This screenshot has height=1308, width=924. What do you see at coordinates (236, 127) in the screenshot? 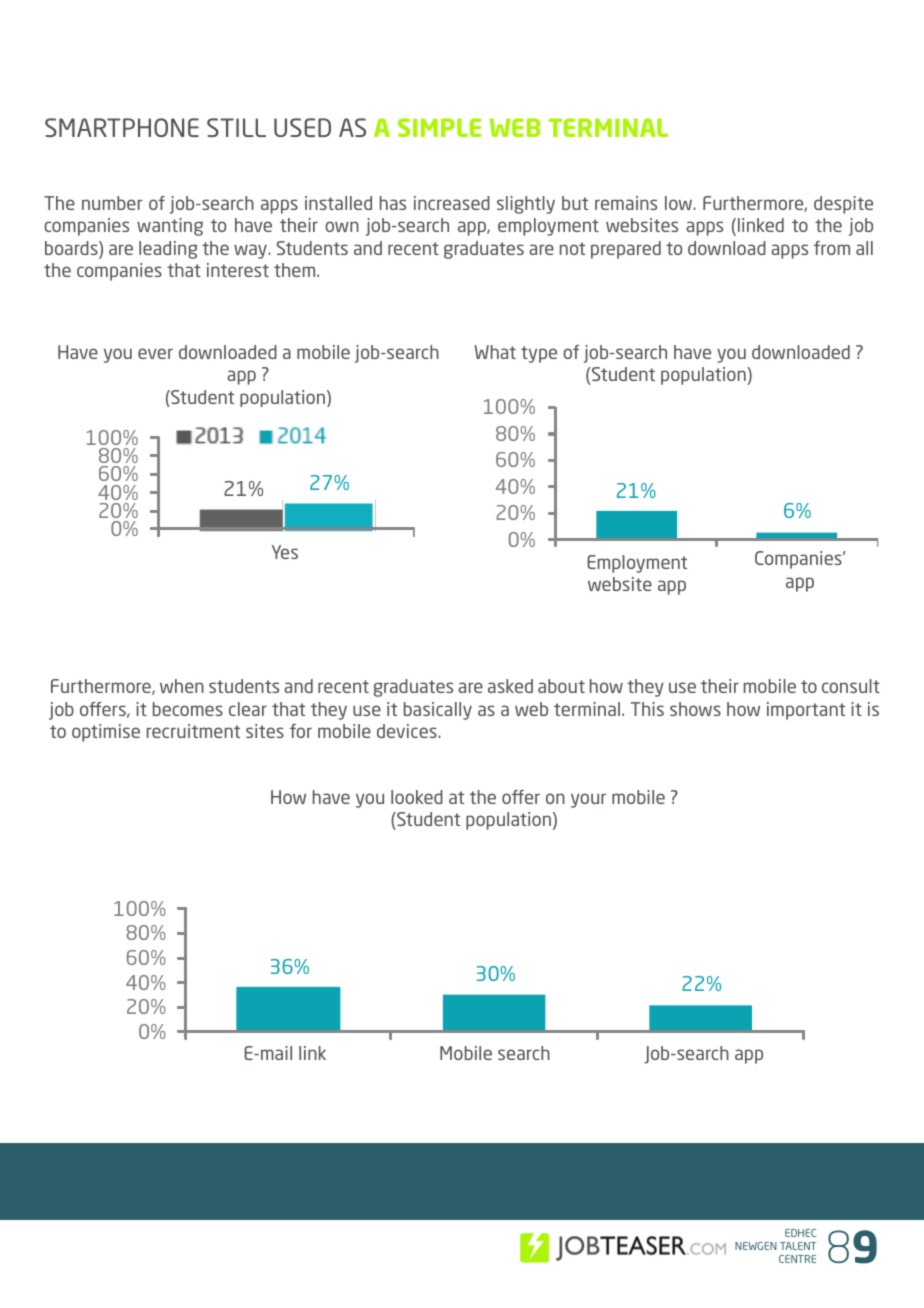
I see `STILL` at bounding box center [236, 127].
